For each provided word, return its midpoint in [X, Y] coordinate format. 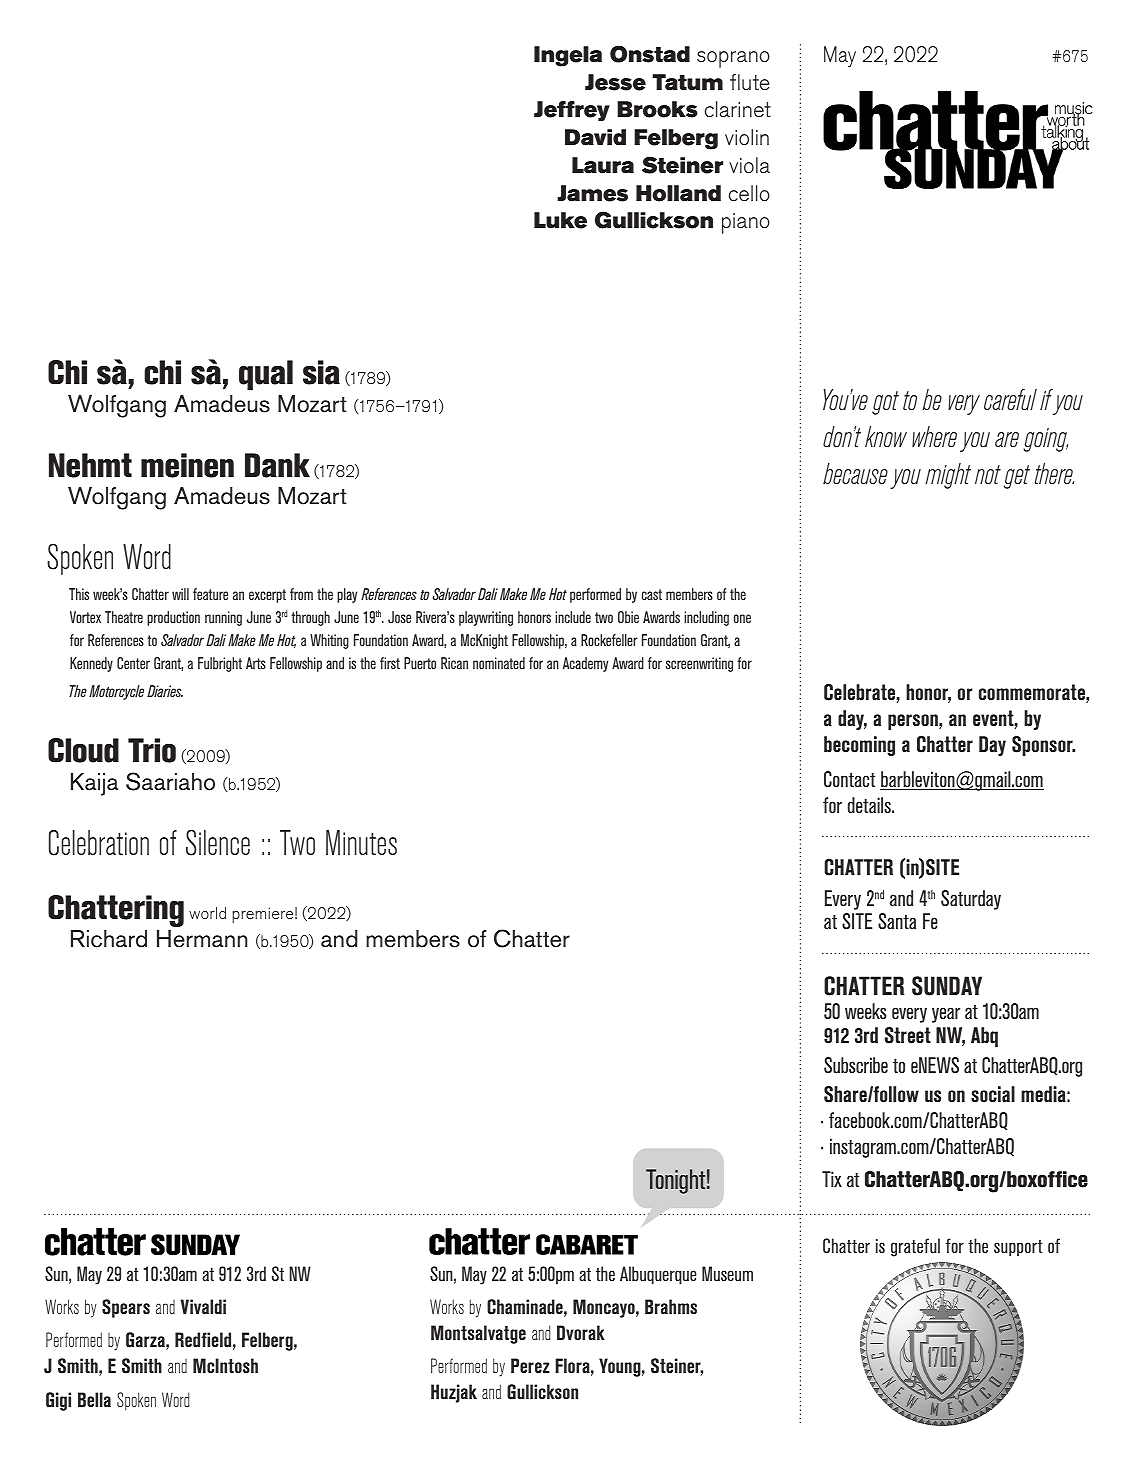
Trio [152, 750]
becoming [859, 746]
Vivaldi [203, 1306]
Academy [585, 664]
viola [749, 165]
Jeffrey [572, 111]
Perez [530, 1365]
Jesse [615, 82]
